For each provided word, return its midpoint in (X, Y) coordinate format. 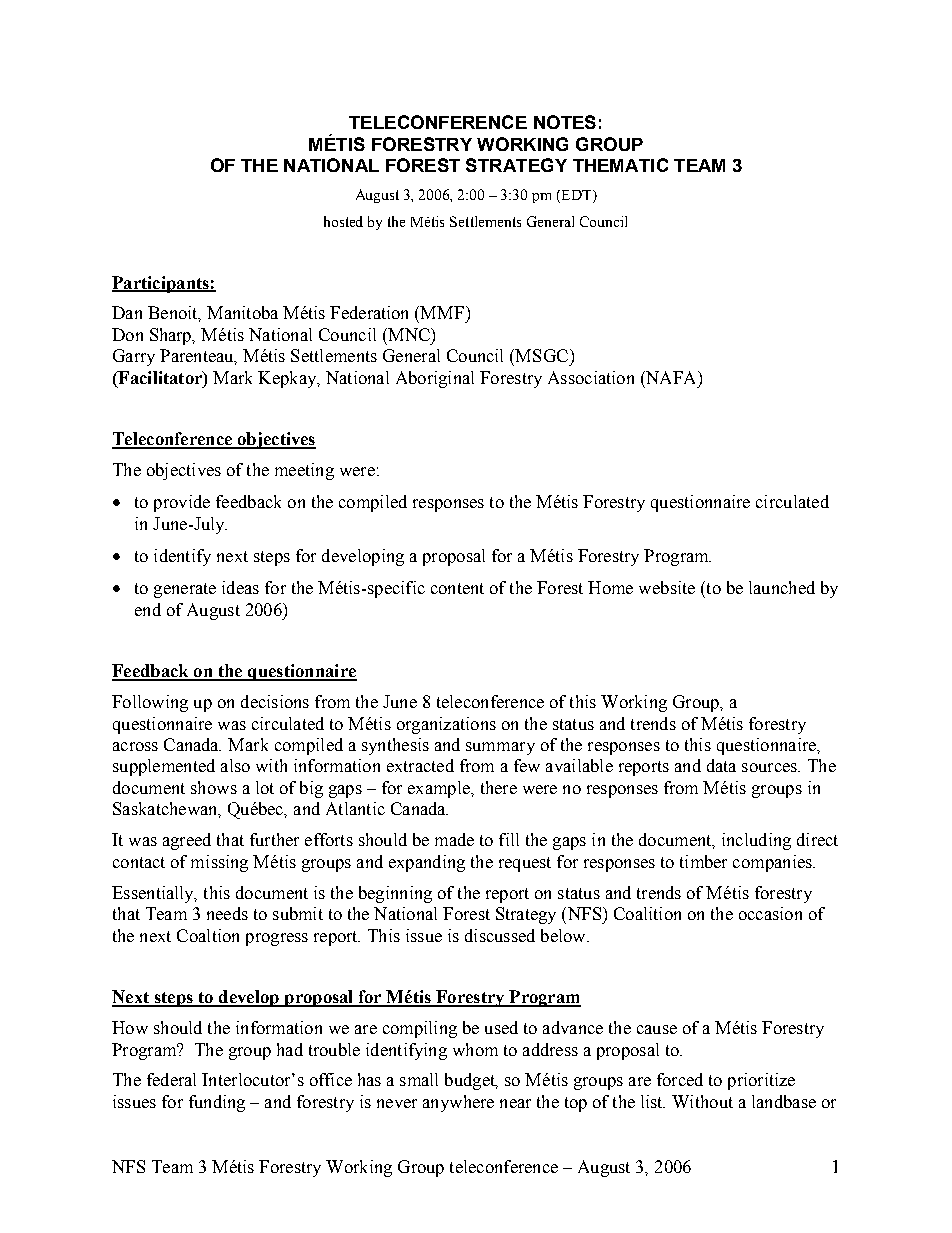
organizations (446, 725)
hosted (343, 221)
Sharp (172, 336)
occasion (770, 913)
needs (227, 913)
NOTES (565, 122)
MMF (442, 312)
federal (171, 1079)
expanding (427, 863)
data (721, 765)
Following (150, 703)
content (457, 588)
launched (782, 587)
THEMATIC (620, 165)
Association (591, 377)
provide (182, 503)
